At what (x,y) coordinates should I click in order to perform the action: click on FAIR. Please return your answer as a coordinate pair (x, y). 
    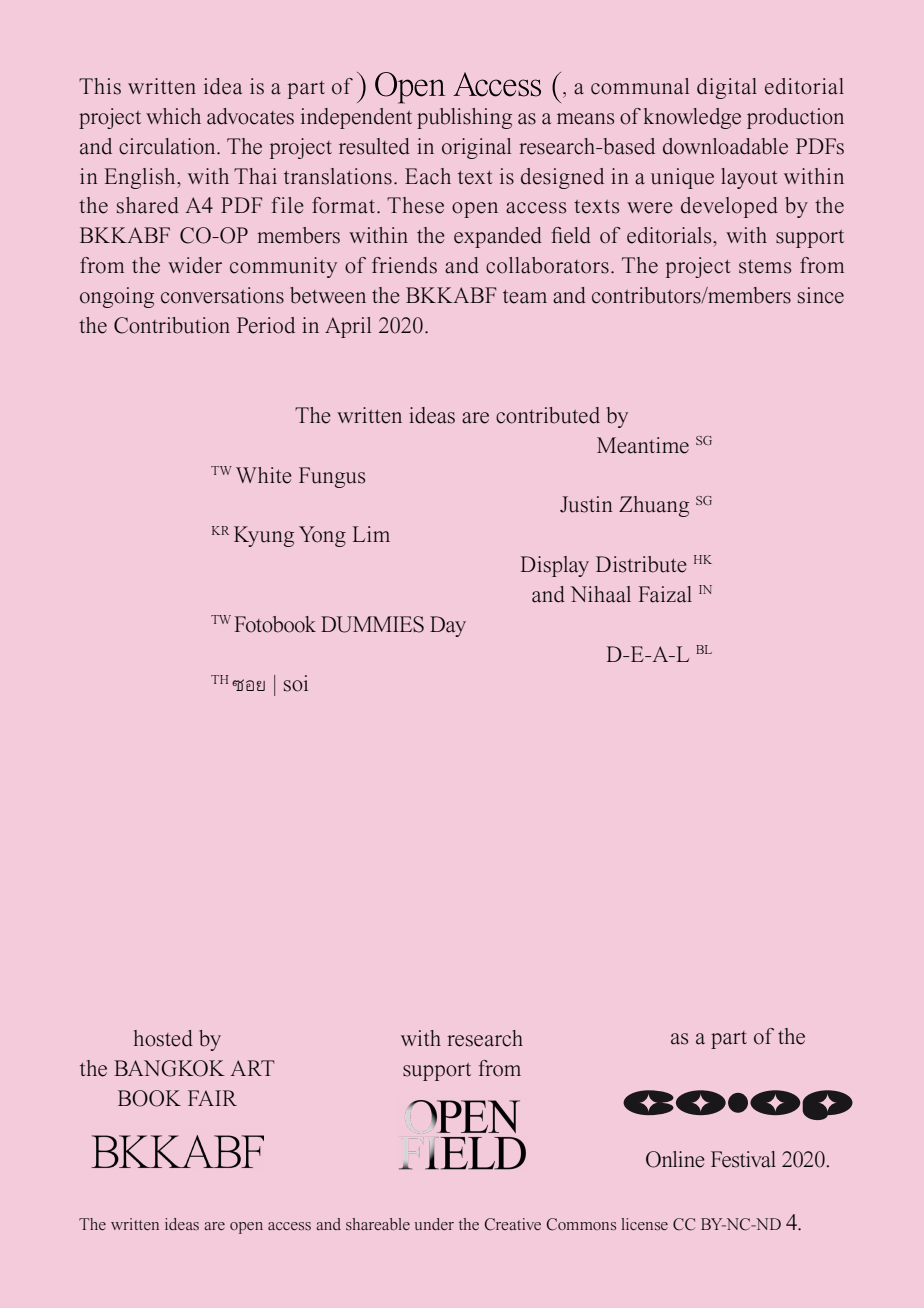
    Looking at the image, I should click on (212, 1098).
